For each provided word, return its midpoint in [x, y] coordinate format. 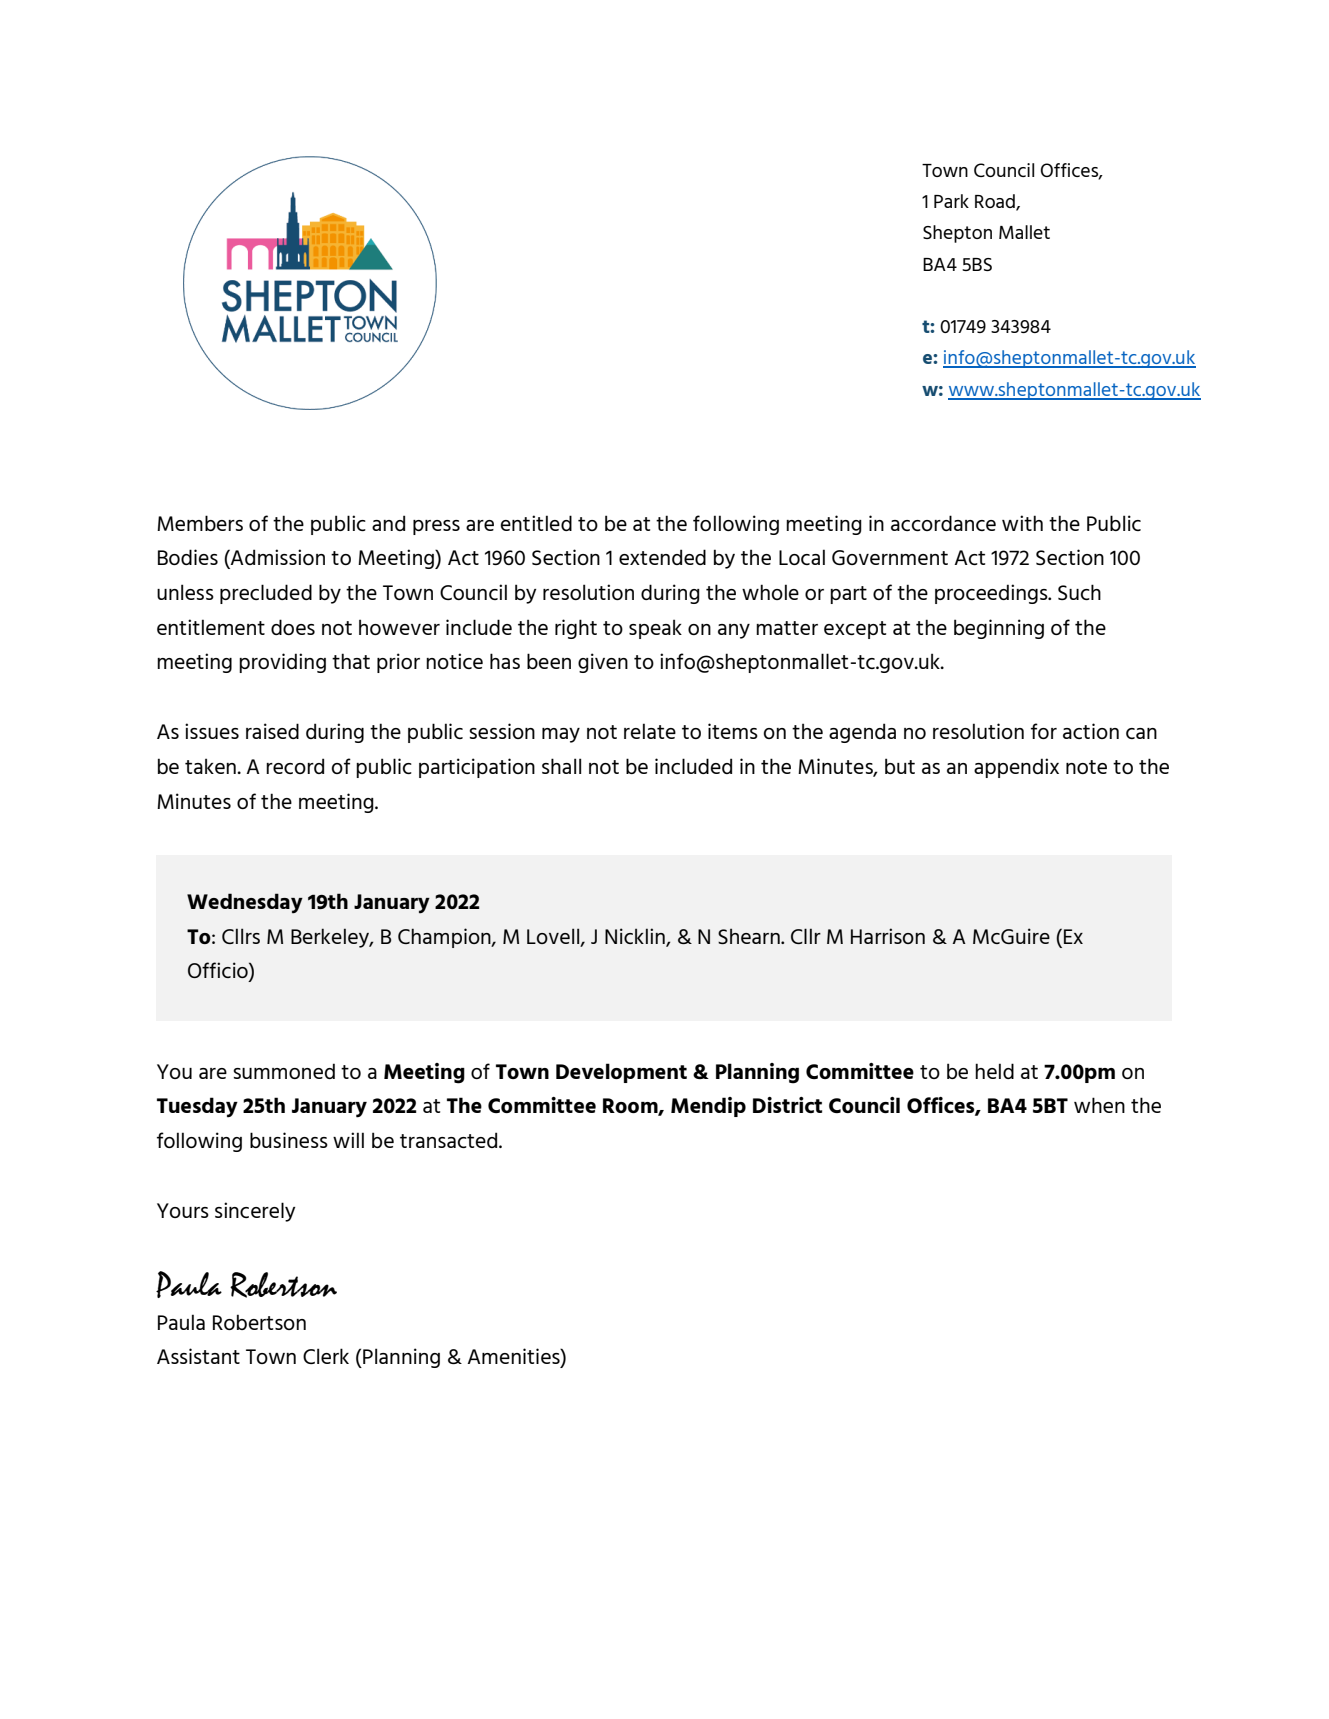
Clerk [326, 1356]
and [388, 523]
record [295, 766]
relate [650, 731]
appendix [1016, 768]
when [1099, 1105]
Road [996, 202]
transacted [450, 1140]
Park [951, 201]
